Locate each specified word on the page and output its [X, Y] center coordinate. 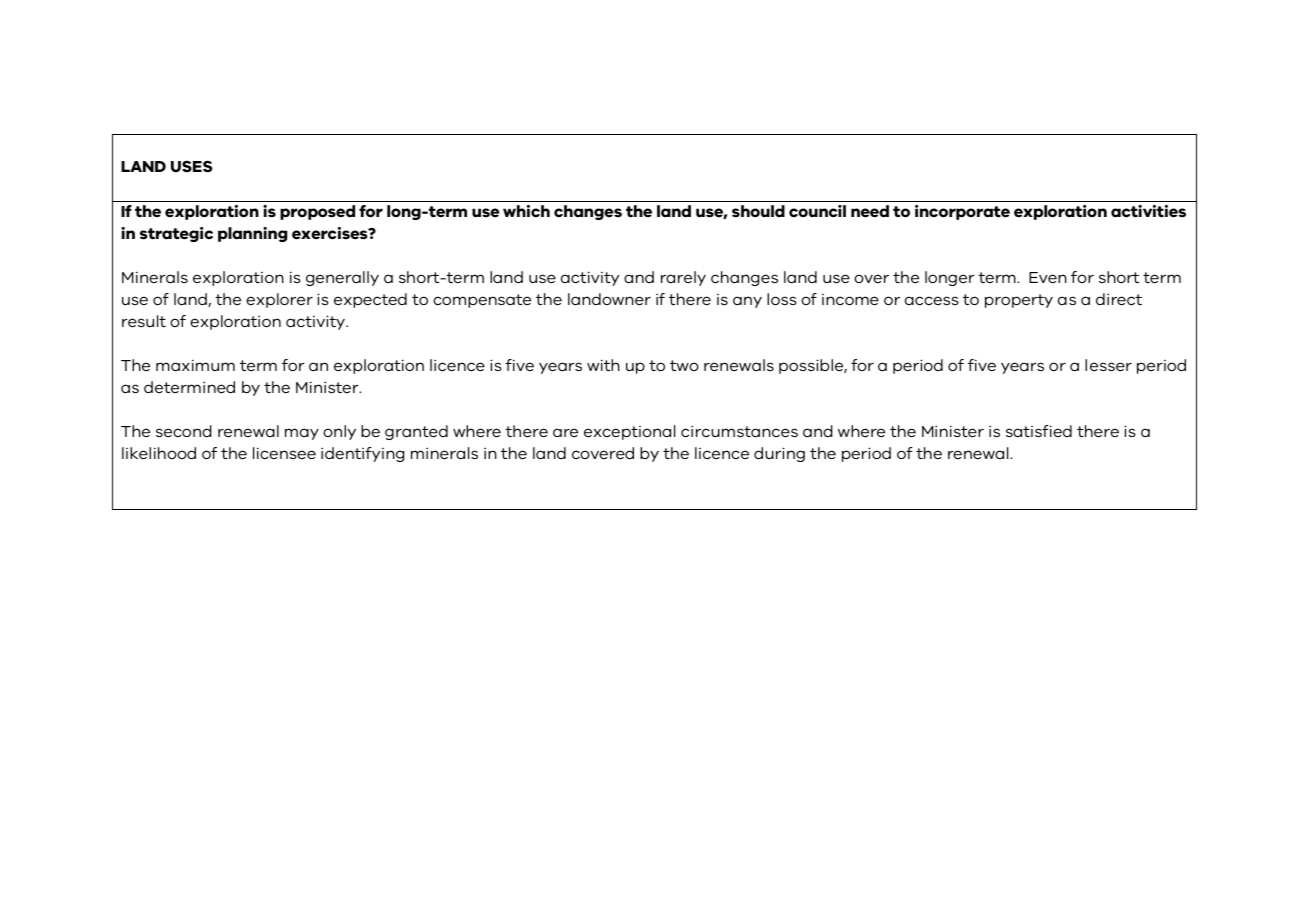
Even [1048, 277]
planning [252, 234]
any [747, 302]
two [684, 365]
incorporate [962, 212]
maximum [195, 365]
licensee [284, 453]
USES [191, 166]
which [526, 211]
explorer [279, 300]
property [1019, 301]
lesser [1108, 365]
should [758, 211]
